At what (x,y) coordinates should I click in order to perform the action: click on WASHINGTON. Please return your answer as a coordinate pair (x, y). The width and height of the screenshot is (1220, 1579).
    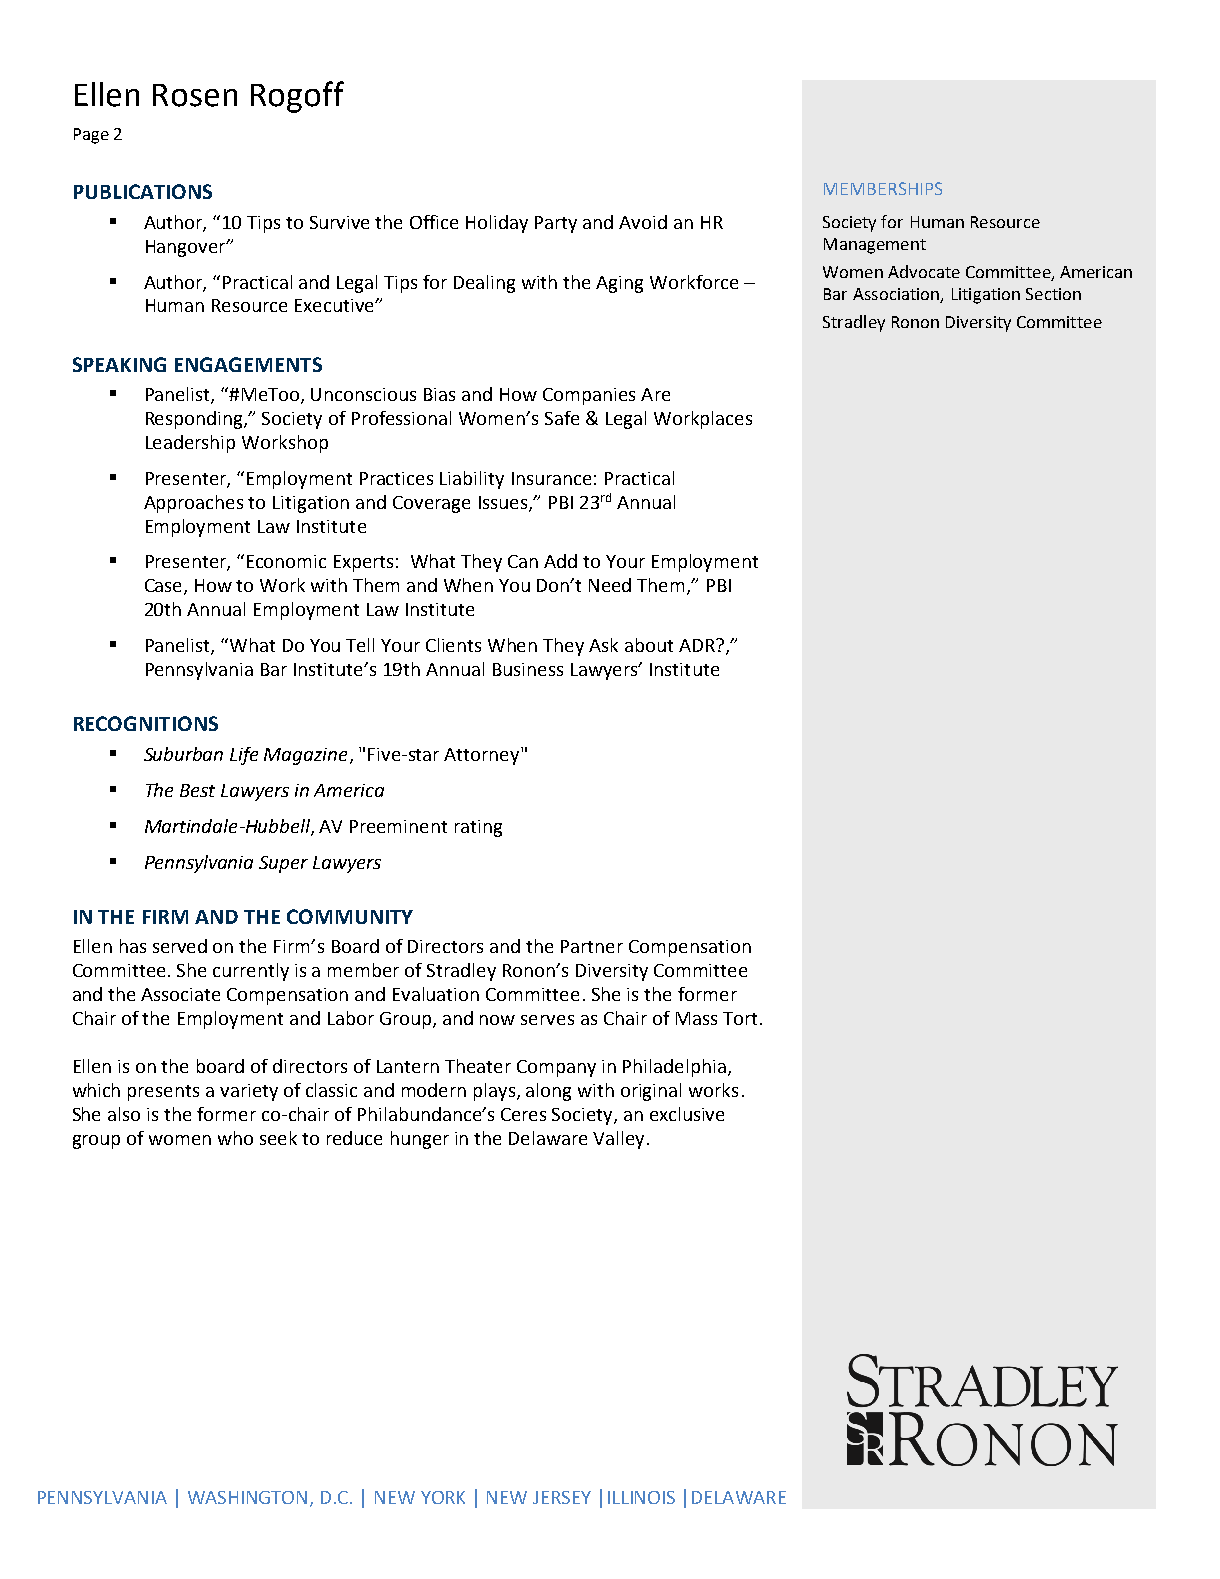
    Looking at the image, I should click on (247, 1497).
